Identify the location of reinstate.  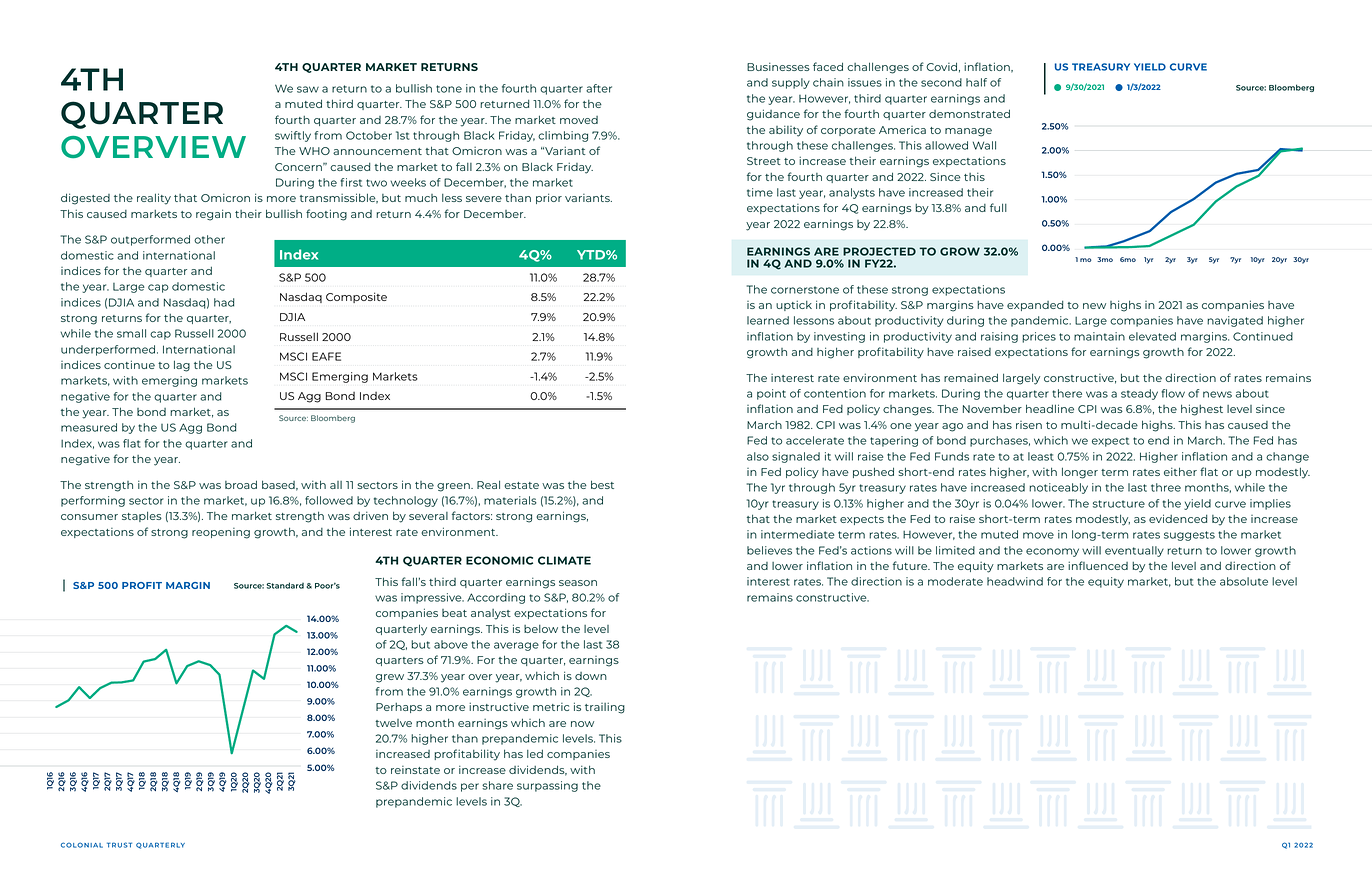
(415, 770).
